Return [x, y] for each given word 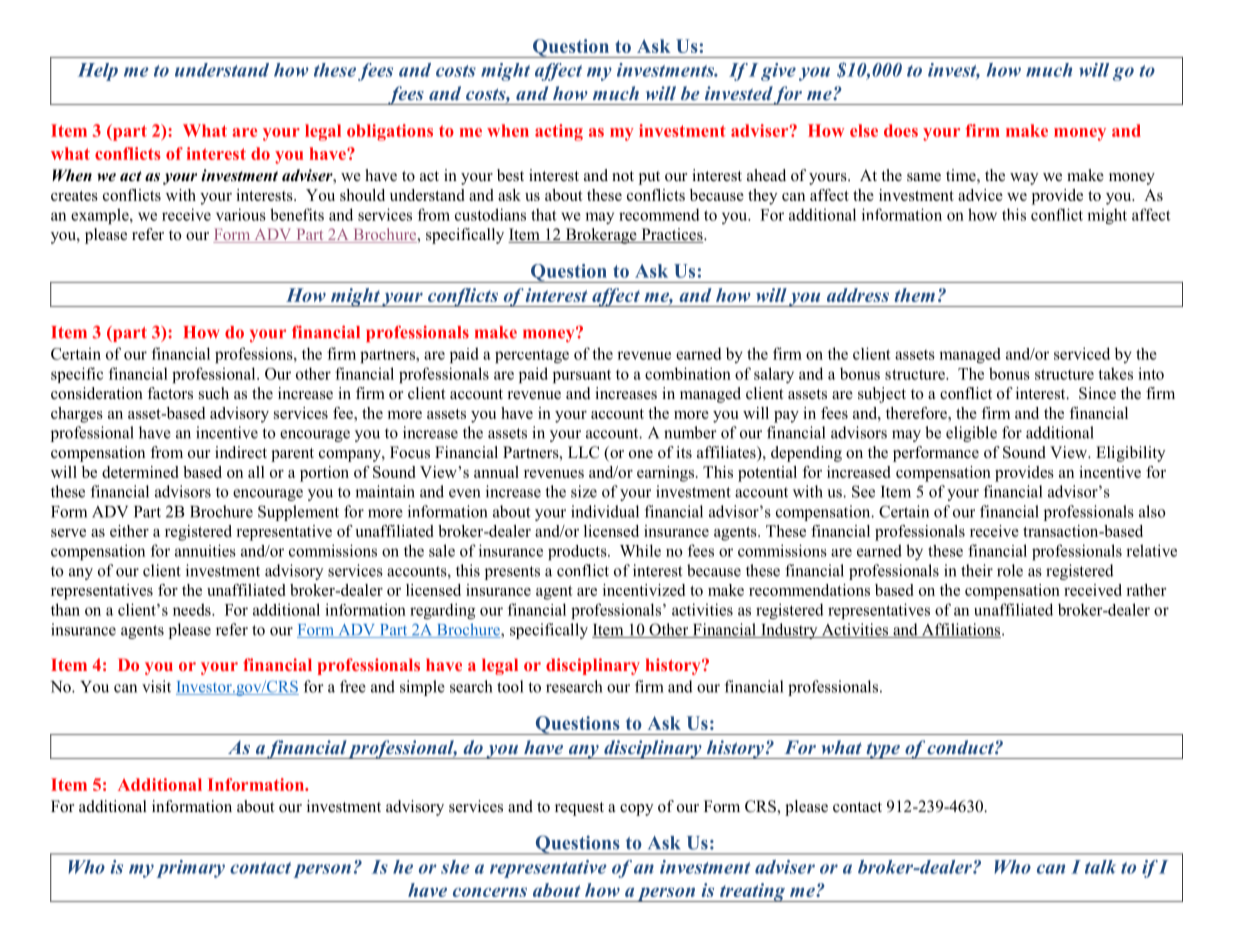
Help [98, 72]
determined [140, 472]
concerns [490, 892]
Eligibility [1131, 454]
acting [559, 132]
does [901, 130]
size [584, 491]
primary [190, 869]
